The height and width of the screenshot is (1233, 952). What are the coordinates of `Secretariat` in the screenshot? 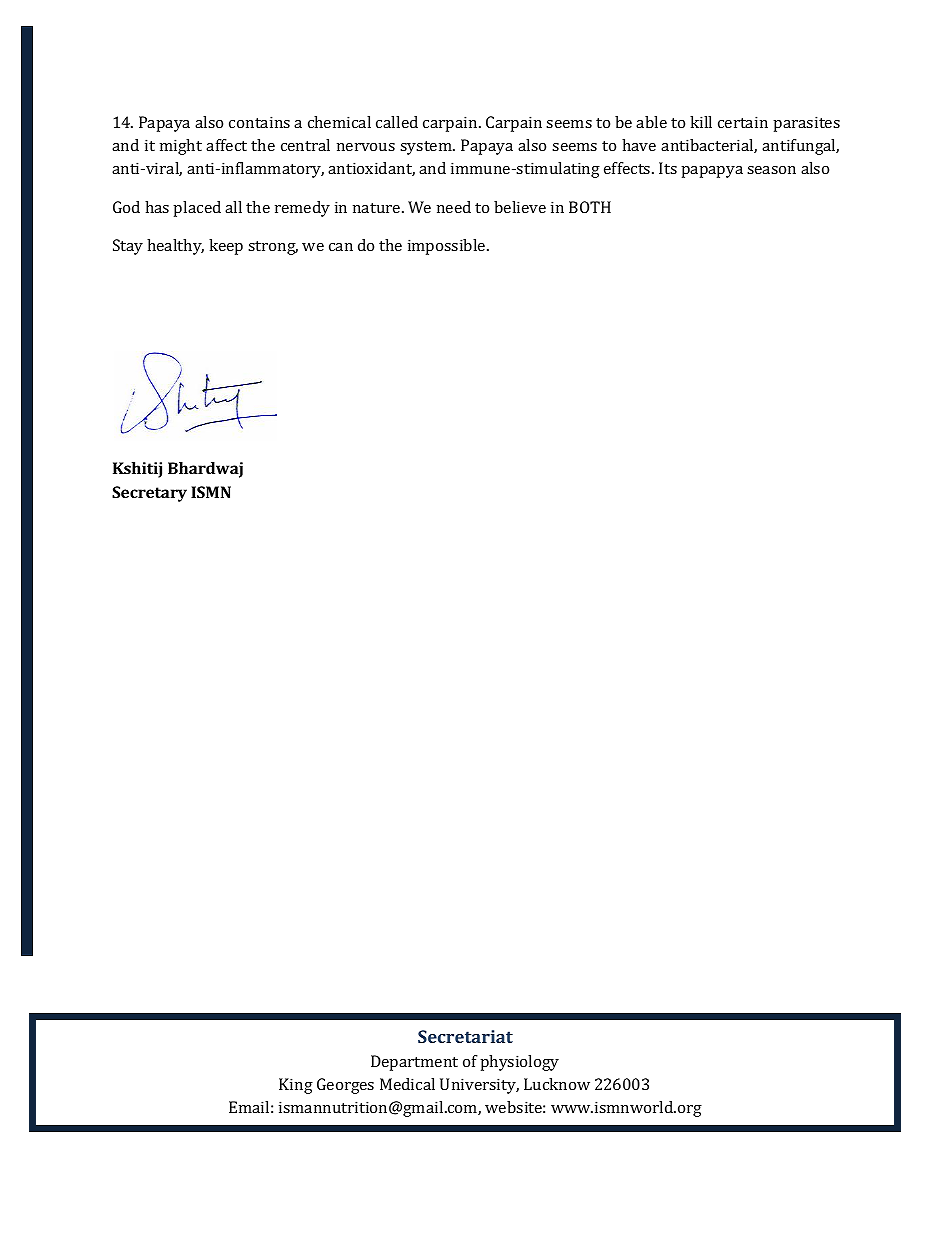 It's located at (465, 1036).
